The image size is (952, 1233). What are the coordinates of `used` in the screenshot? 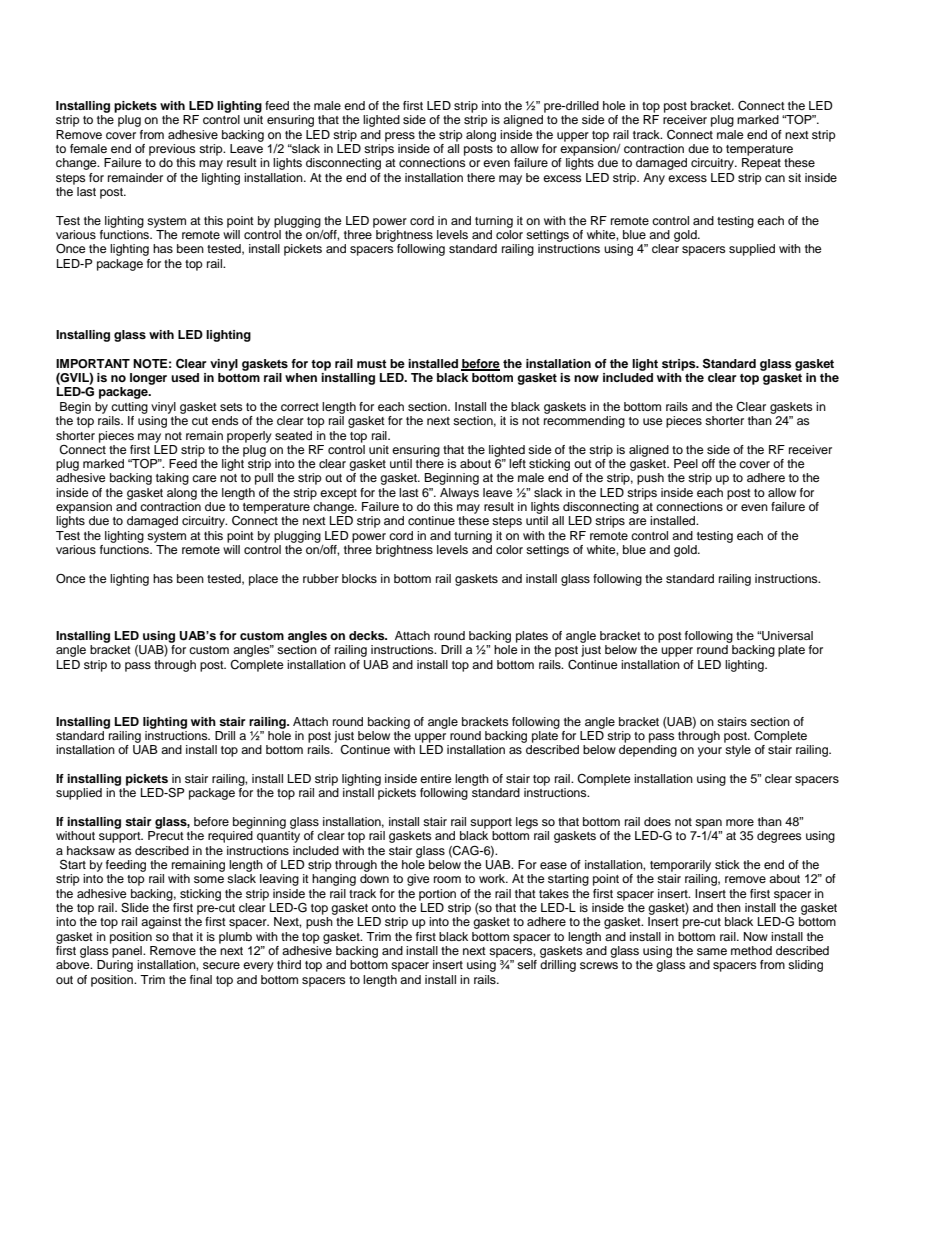 It's located at (185, 377).
